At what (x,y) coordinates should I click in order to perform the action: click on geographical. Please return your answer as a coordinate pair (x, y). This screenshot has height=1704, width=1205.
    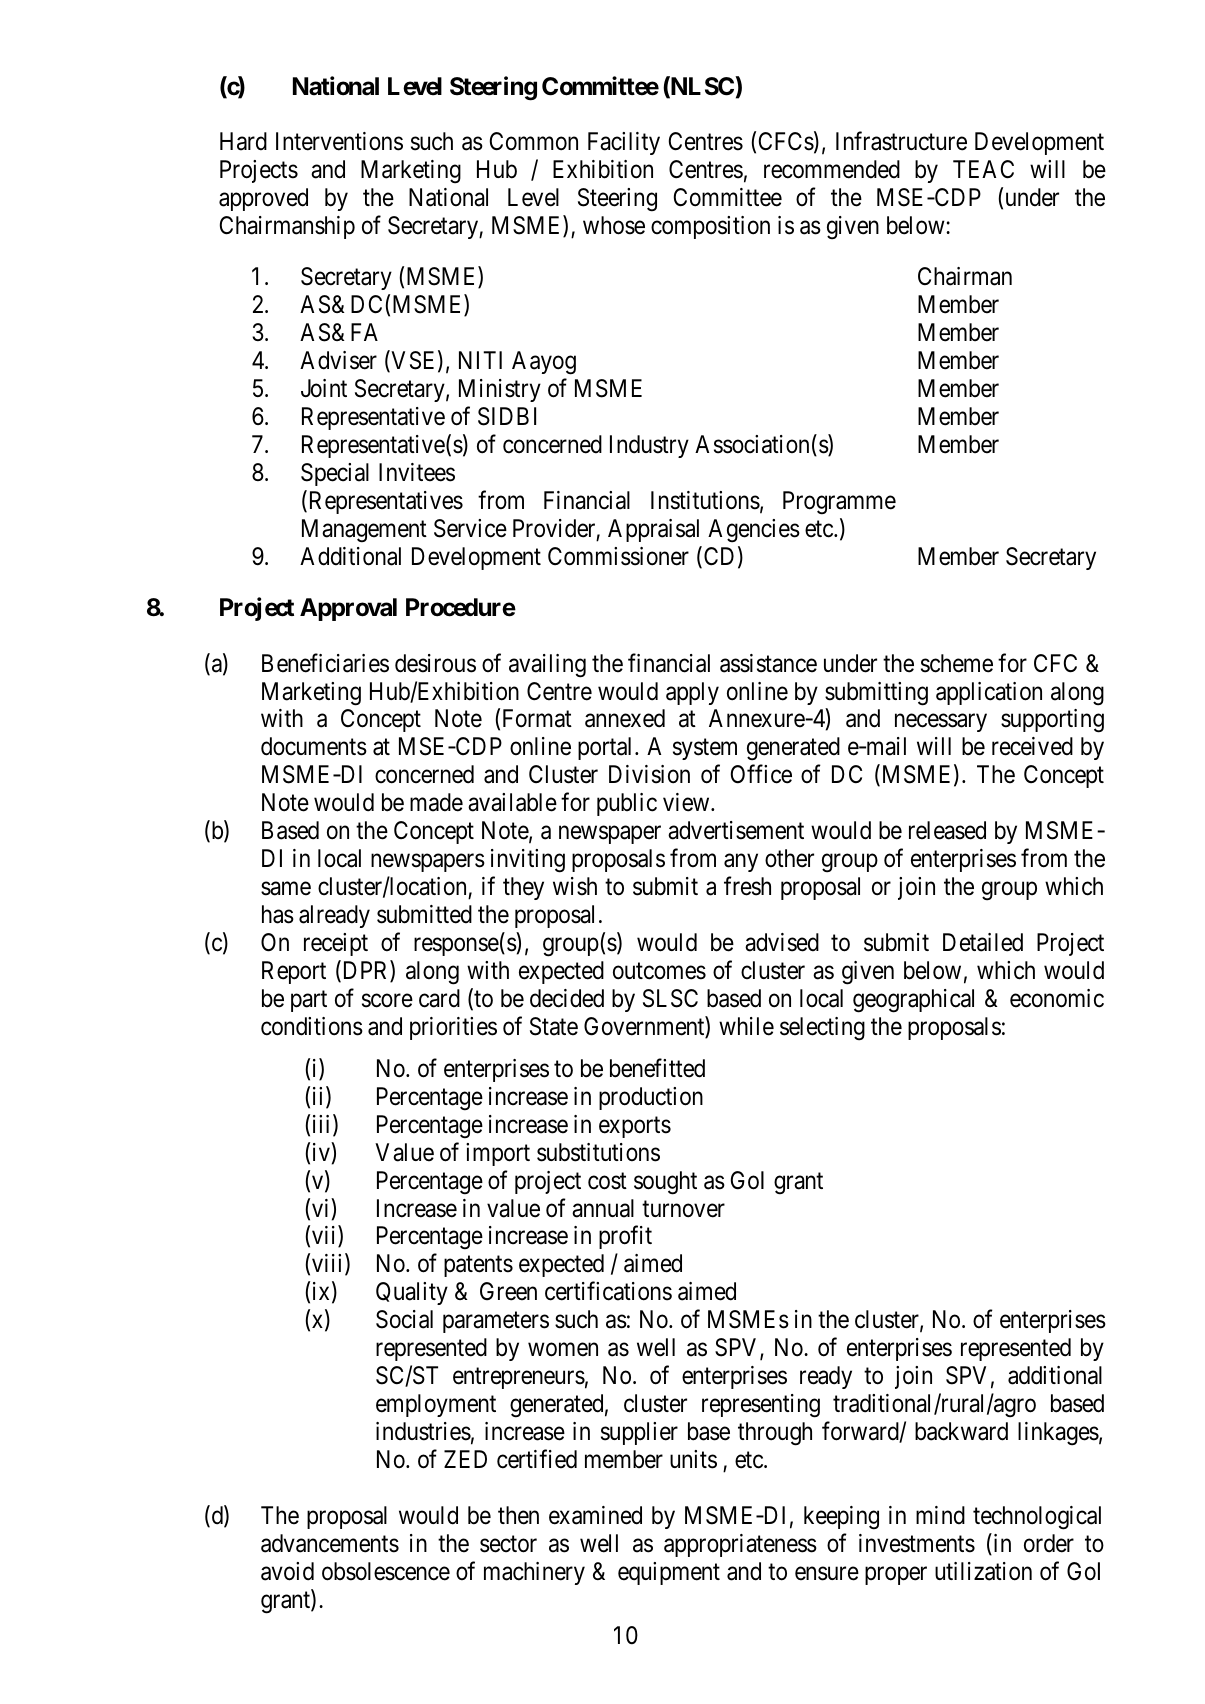
    Looking at the image, I should click on (913, 1001).
